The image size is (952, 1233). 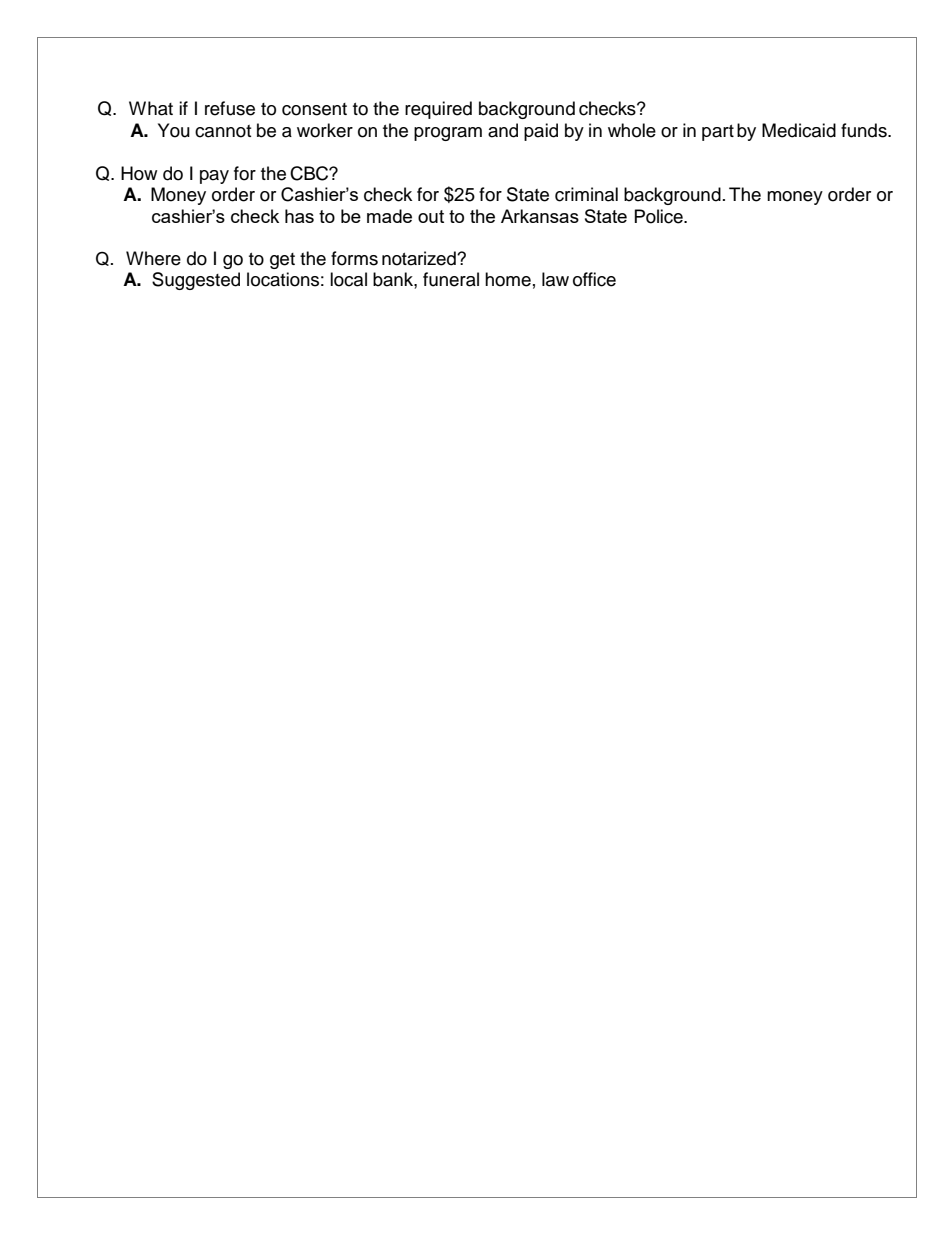 What do you see at coordinates (508, 279) in the screenshot?
I see `home` at bounding box center [508, 279].
